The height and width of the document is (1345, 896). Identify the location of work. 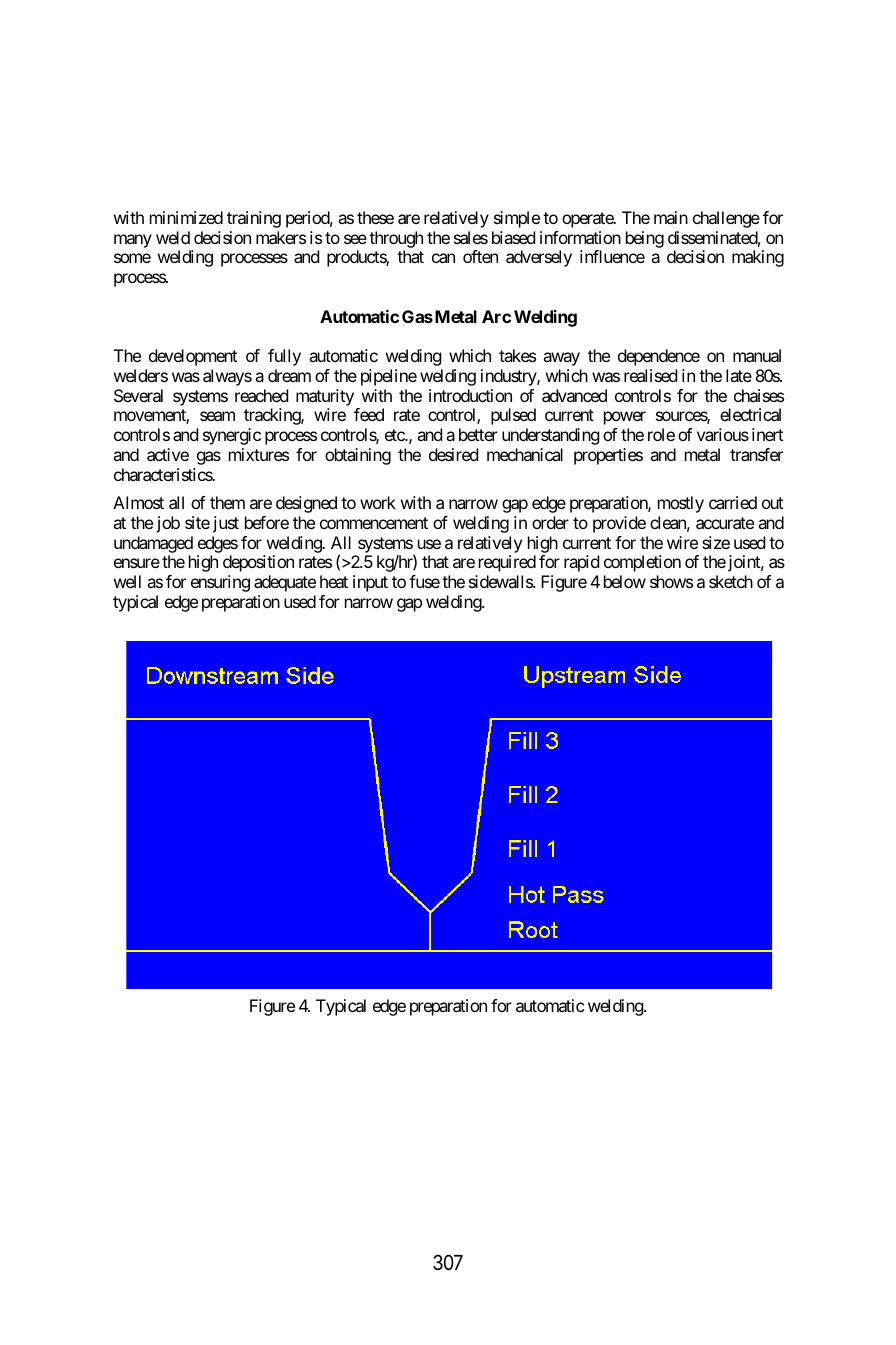
(378, 502).
